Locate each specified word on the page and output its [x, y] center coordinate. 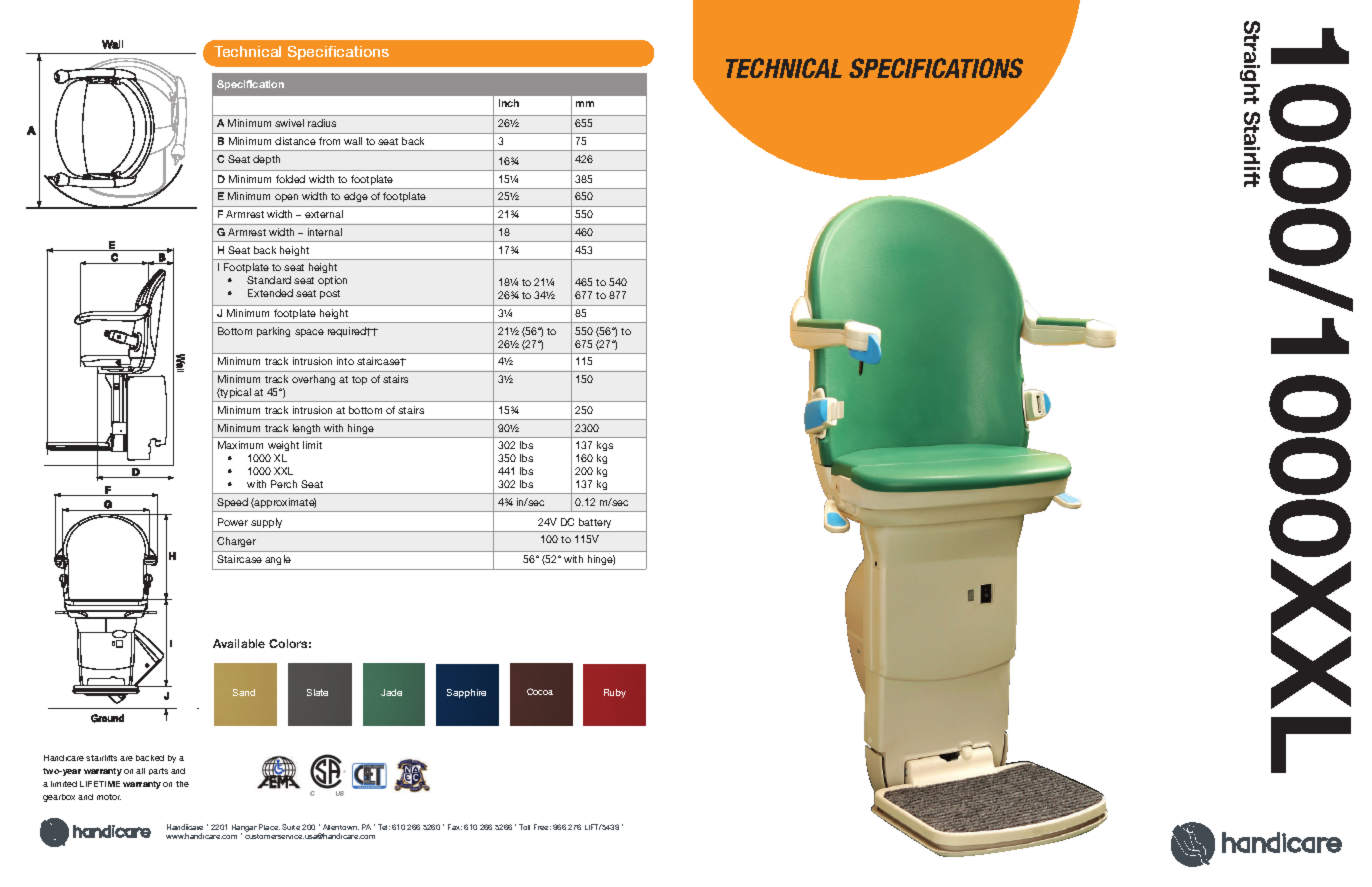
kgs [605, 448]
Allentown [341, 827]
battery [595, 523]
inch [509, 103]
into [345, 361]
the [182, 784]
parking [273, 332]
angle [278, 560]
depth [266, 160]
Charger [236, 542]
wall [353, 141]
